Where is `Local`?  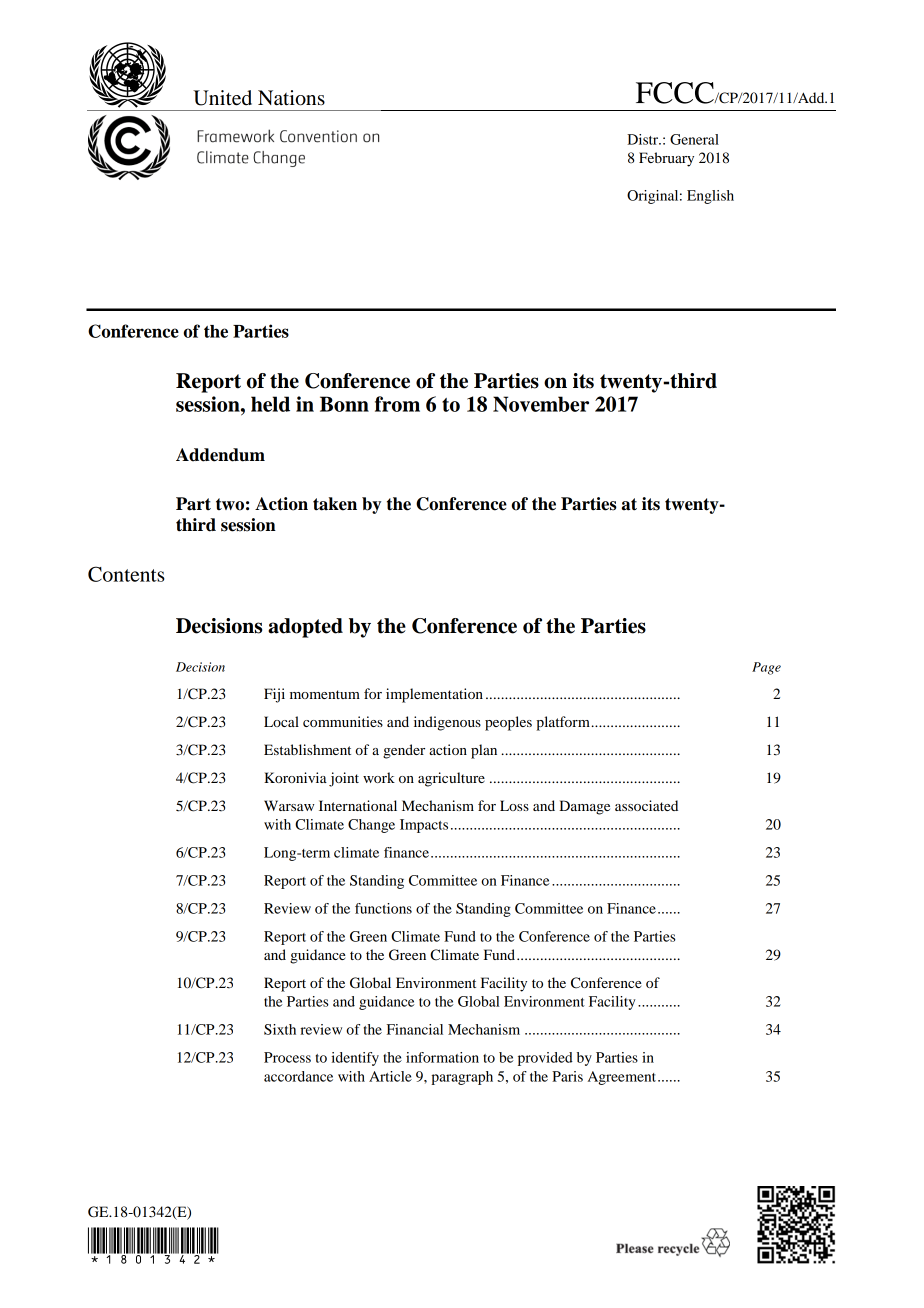
Local is located at coordinates (281, 721).
